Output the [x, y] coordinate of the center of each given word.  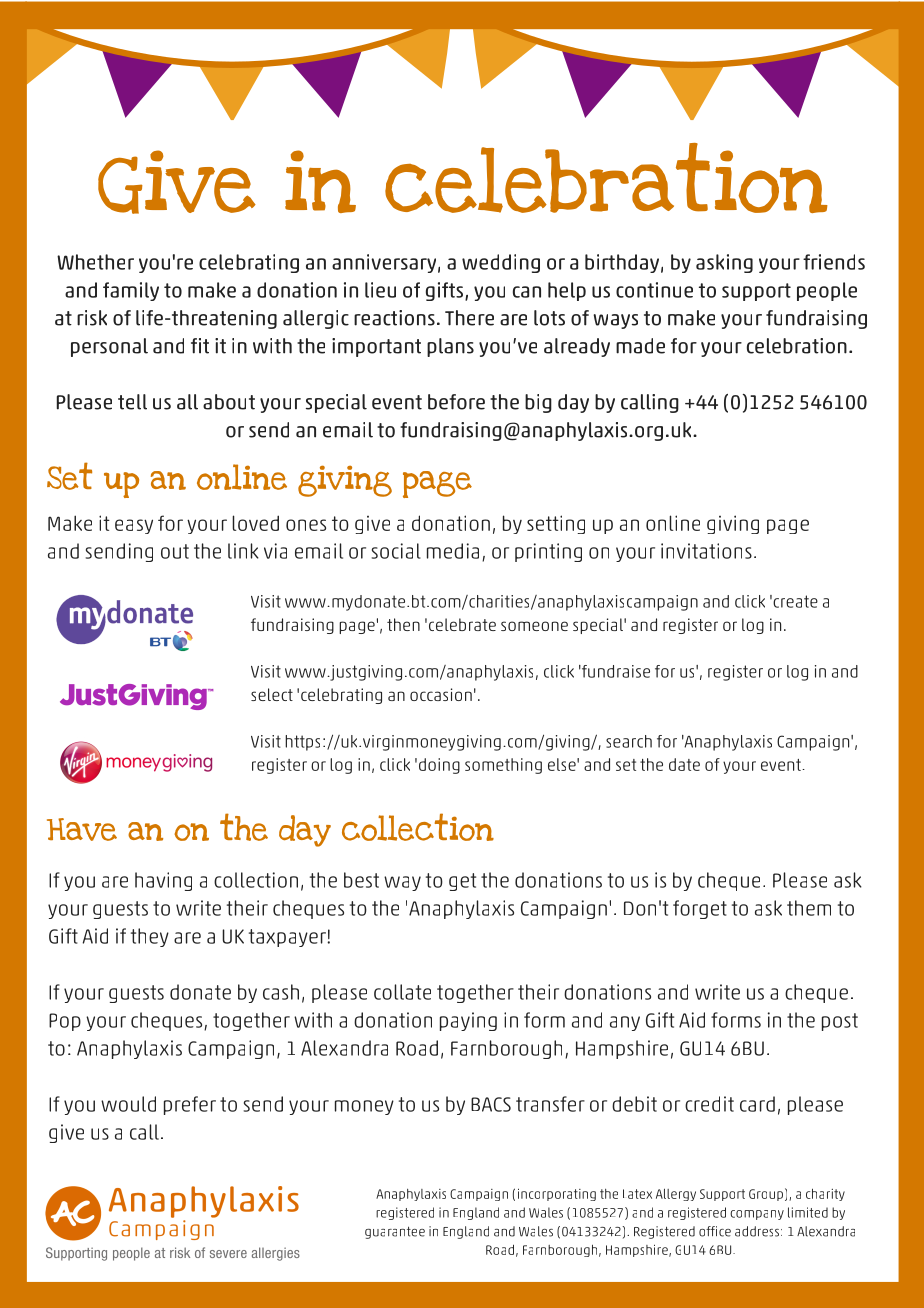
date [684, 764]
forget [700, 909]
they [150, 937]
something [503, 766]
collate [402, 992]
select [272, 694]
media [453, 551]
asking [724, 263]
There [469, 318]
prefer [190, 1105]
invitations [706, 551]
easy [134, 526]
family [131, 291]
